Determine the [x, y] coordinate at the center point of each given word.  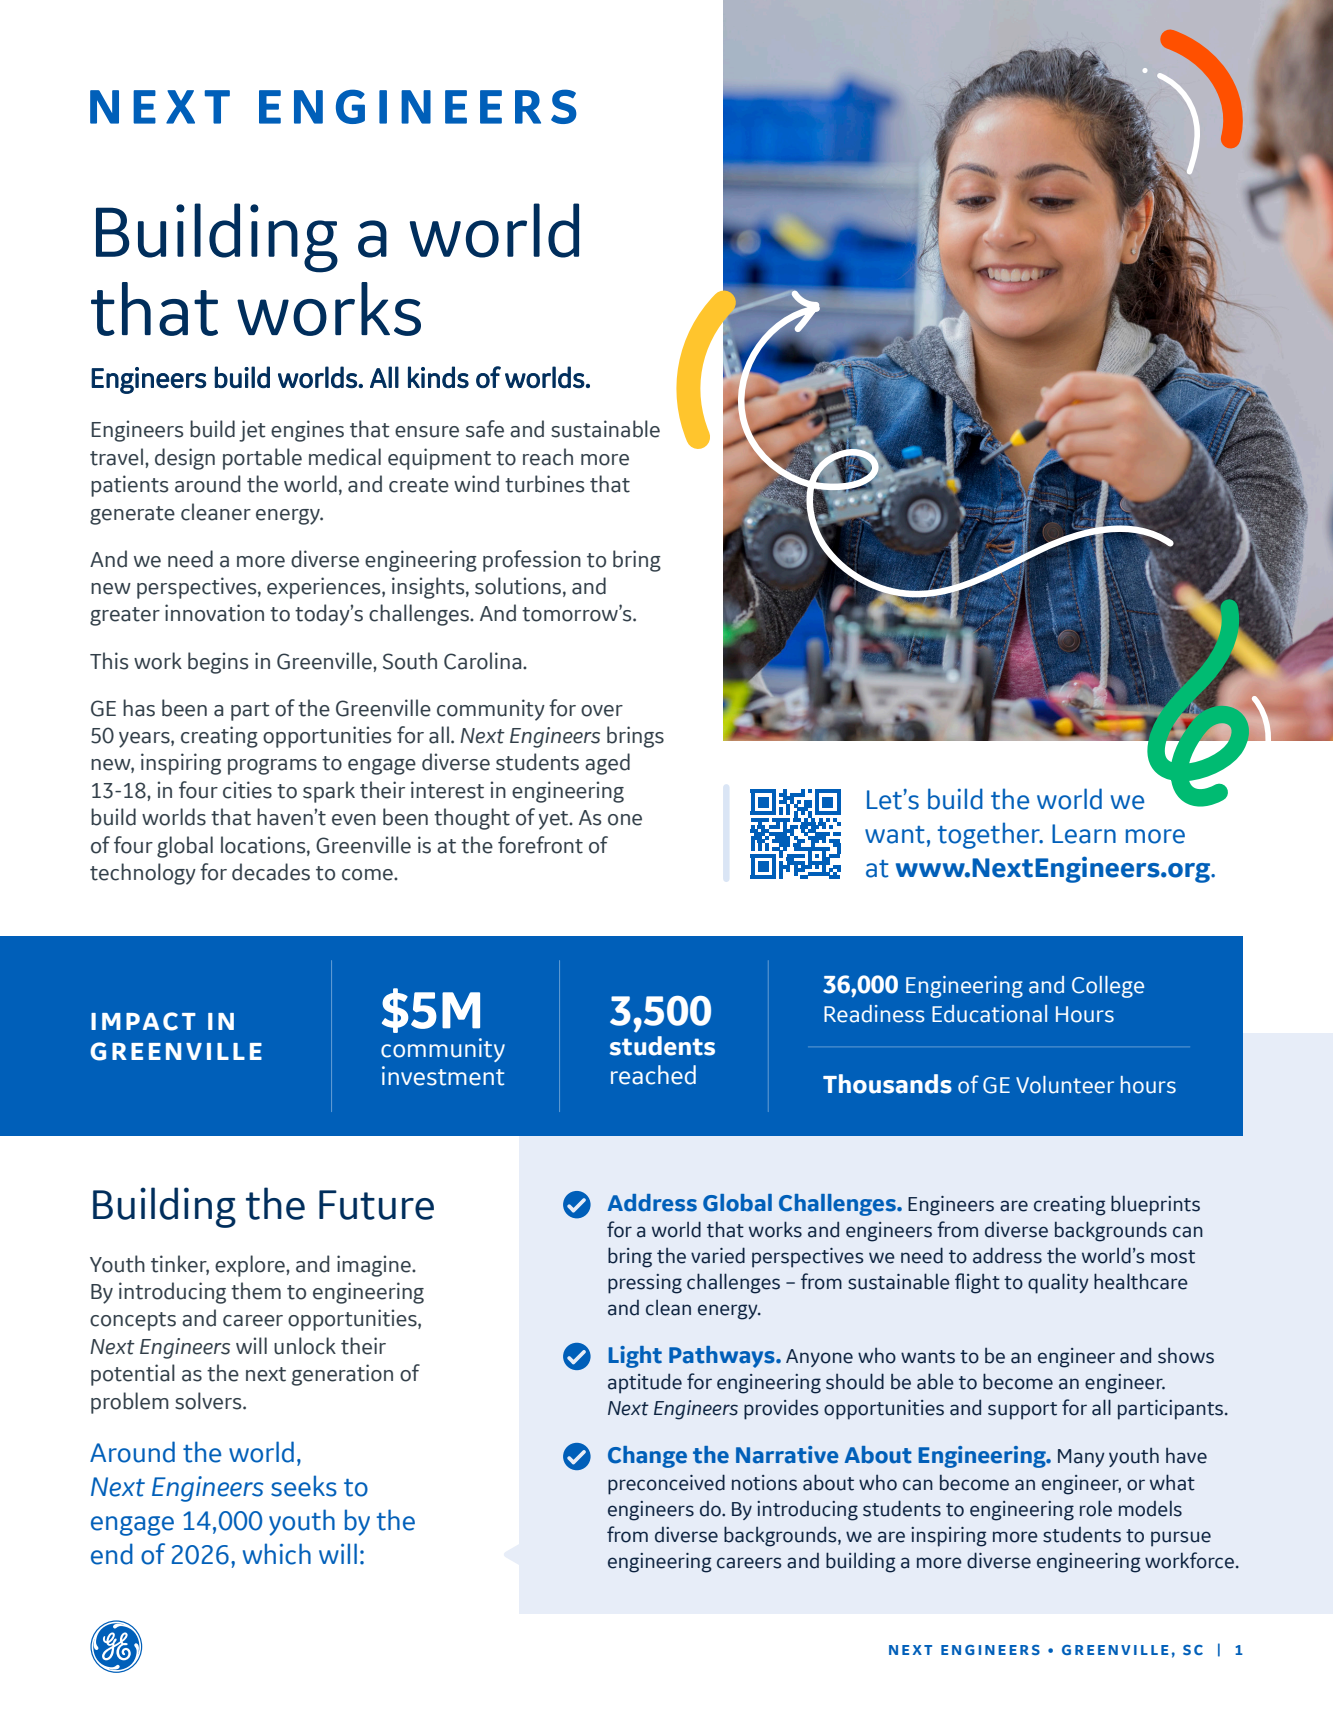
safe [485, 429]
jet [252, 431]
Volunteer [1065, 1085]
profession [532, 561]
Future [376, 1205]
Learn [1084, 834]
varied [718, 1255]
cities [247, 790]
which [277, 1554]
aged [607, 764]
